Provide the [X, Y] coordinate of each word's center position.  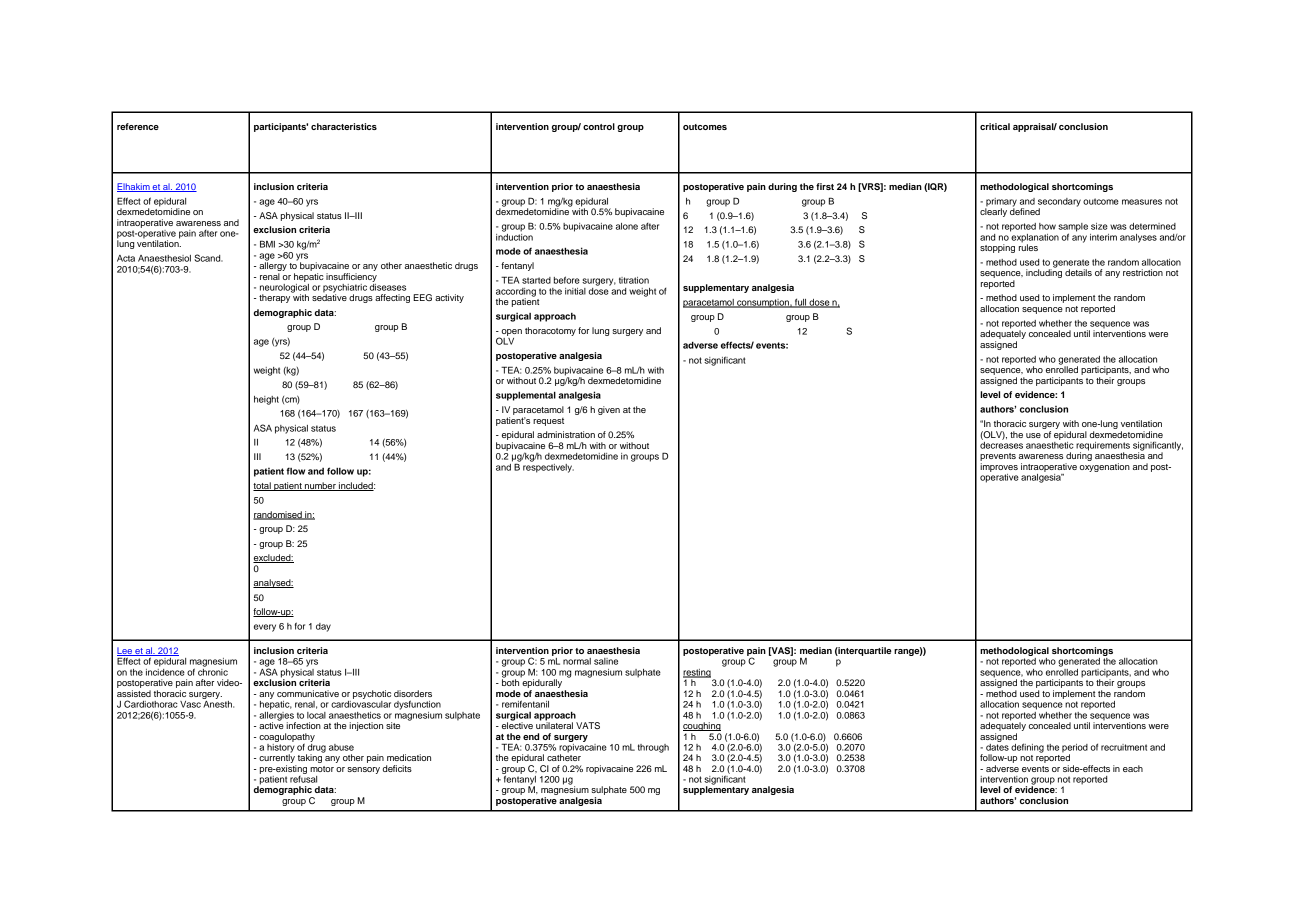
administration [566, 434]
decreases [1001, 444]
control [599, 126]
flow [296, 471]
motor [322, 769]
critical [995, 126]
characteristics [344, 126]
